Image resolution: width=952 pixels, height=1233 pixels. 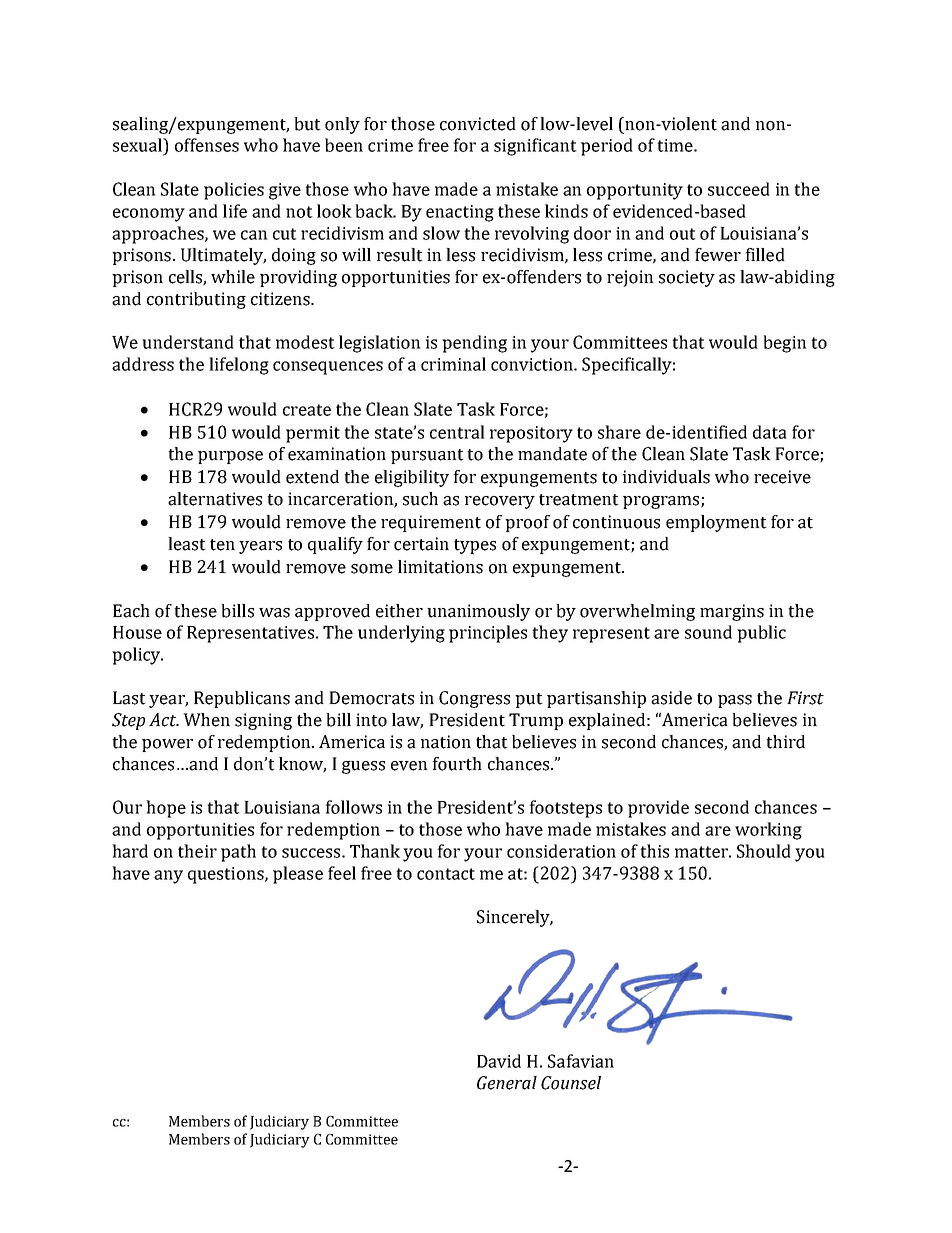 I want to click on was, so click(x=274, y=613).
